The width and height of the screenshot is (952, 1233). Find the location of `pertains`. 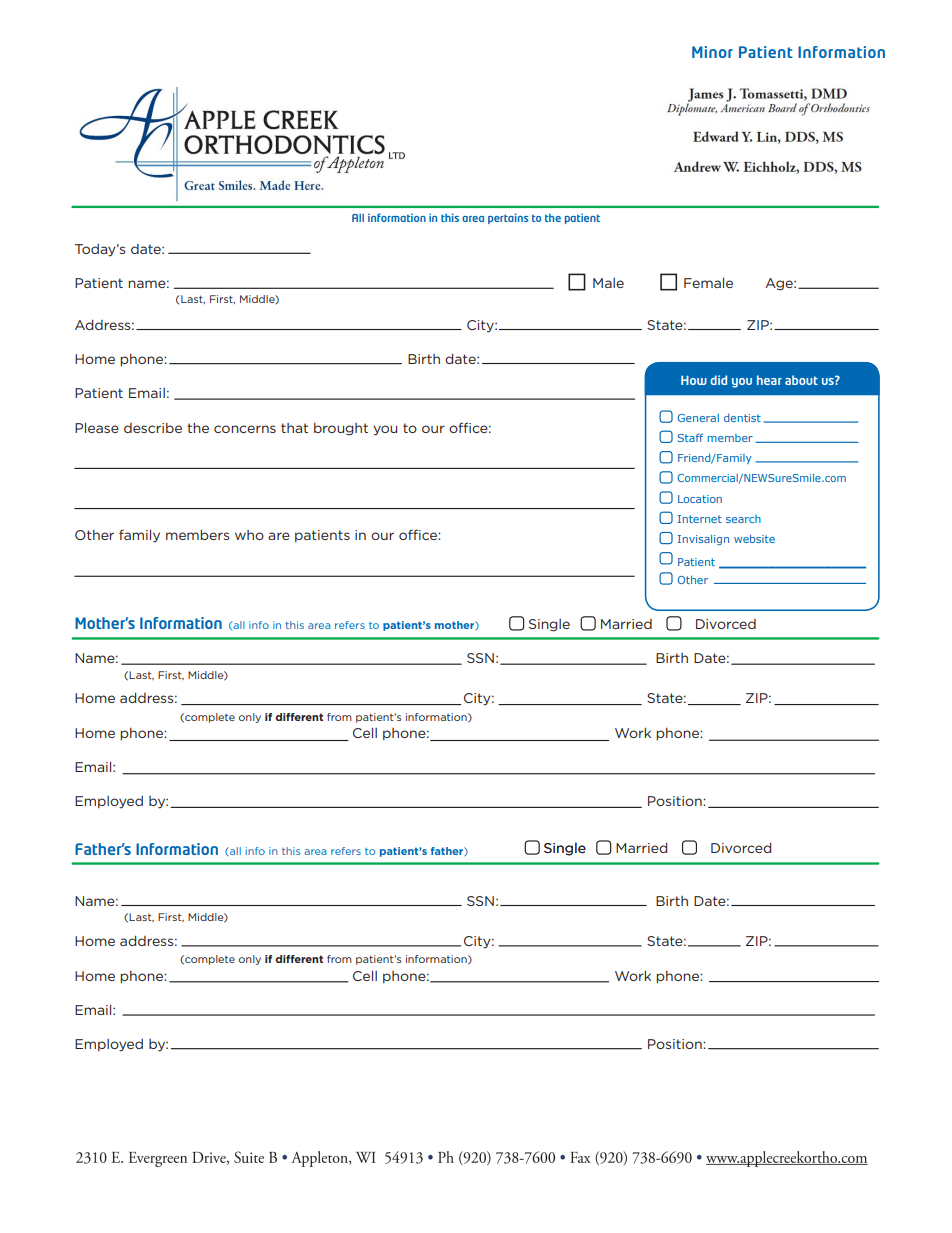

pertains is located at coordinates (508, 218).
